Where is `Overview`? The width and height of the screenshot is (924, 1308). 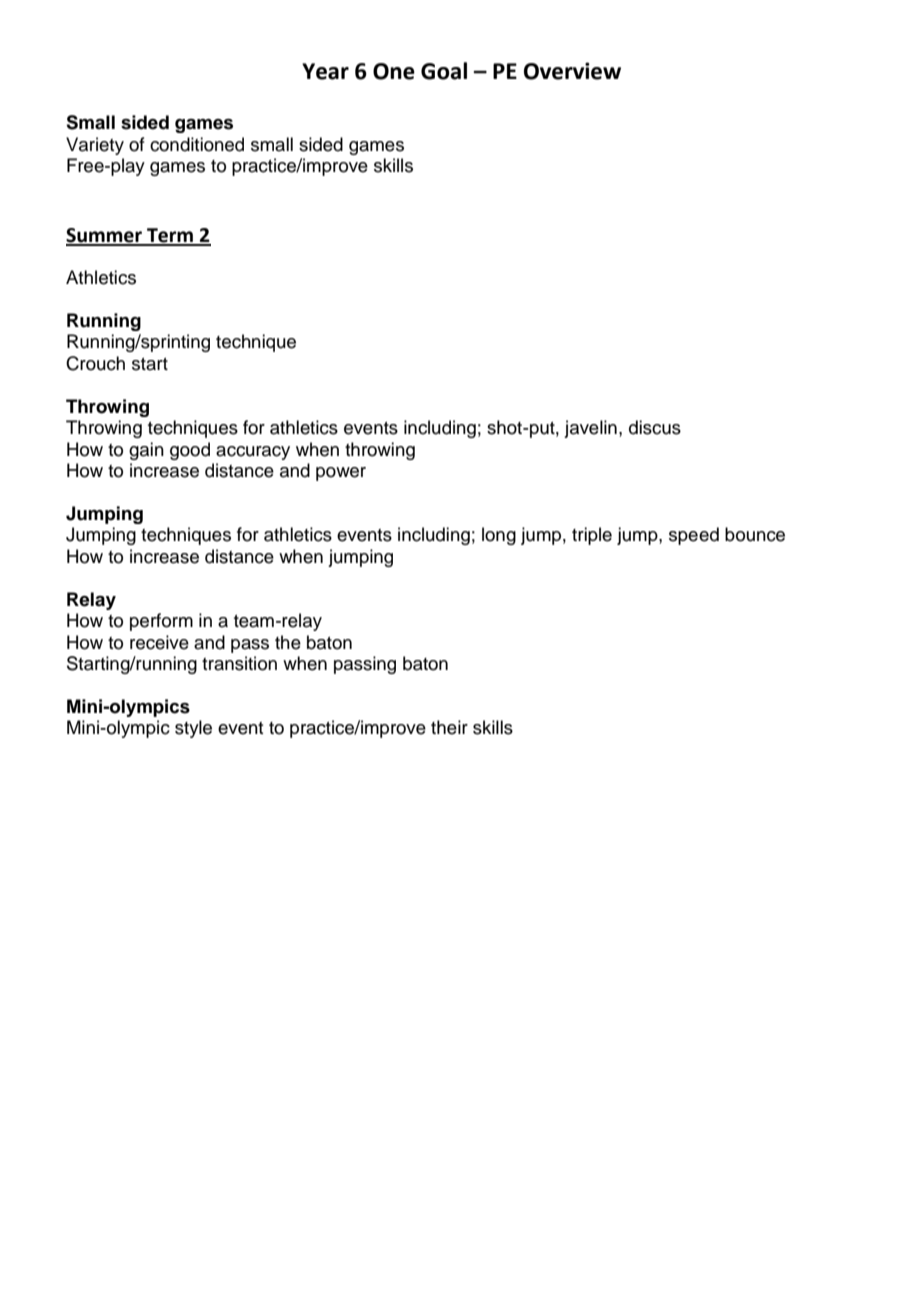
Overview is located at coordinates (572, 71).
